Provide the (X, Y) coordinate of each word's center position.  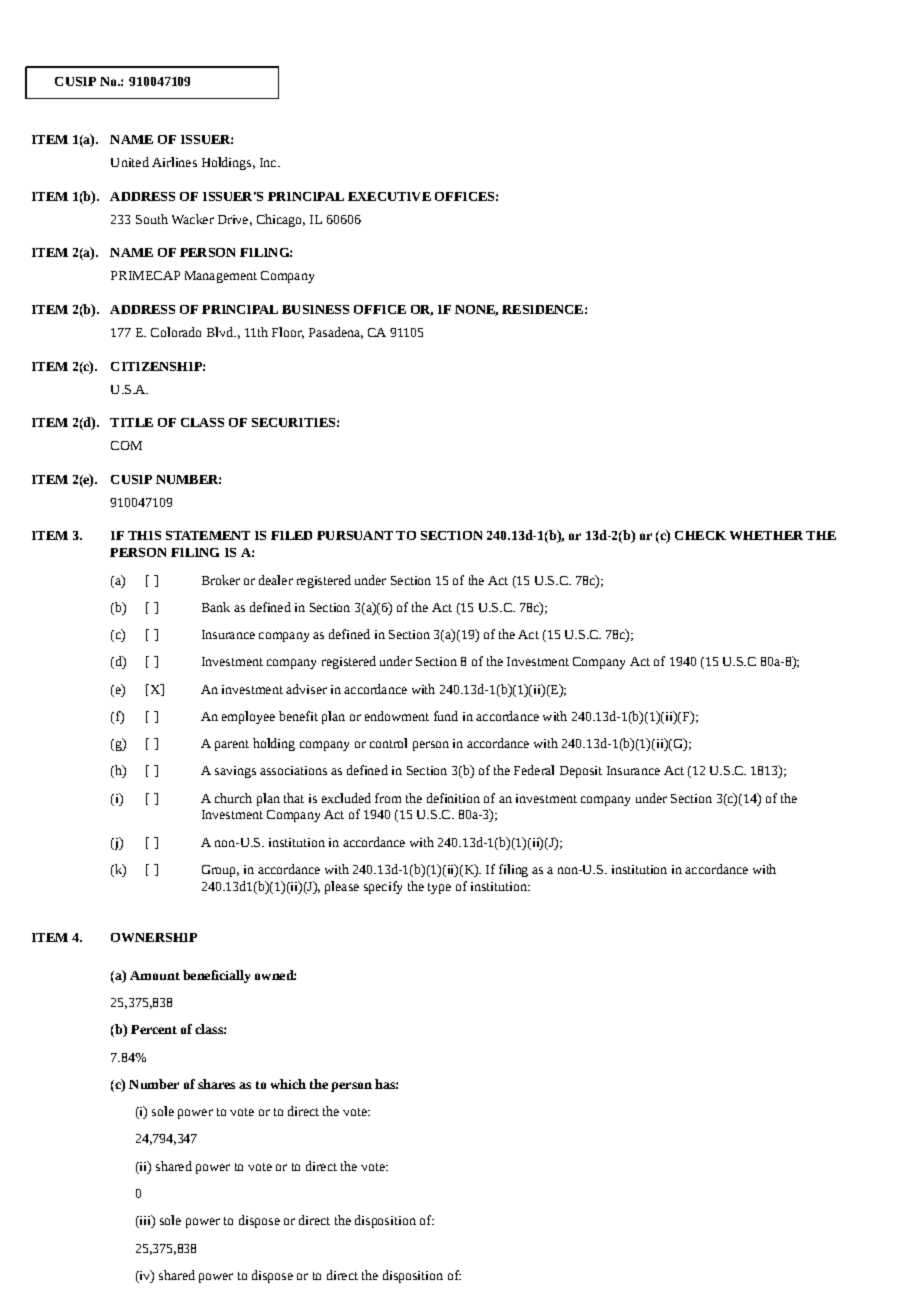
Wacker (193, 219)
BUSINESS (315, 309)
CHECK (700, 535)
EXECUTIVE (389, 196)
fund (446, 716)
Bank (216, 607)
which (288, 1084)
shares (216, 1084)
